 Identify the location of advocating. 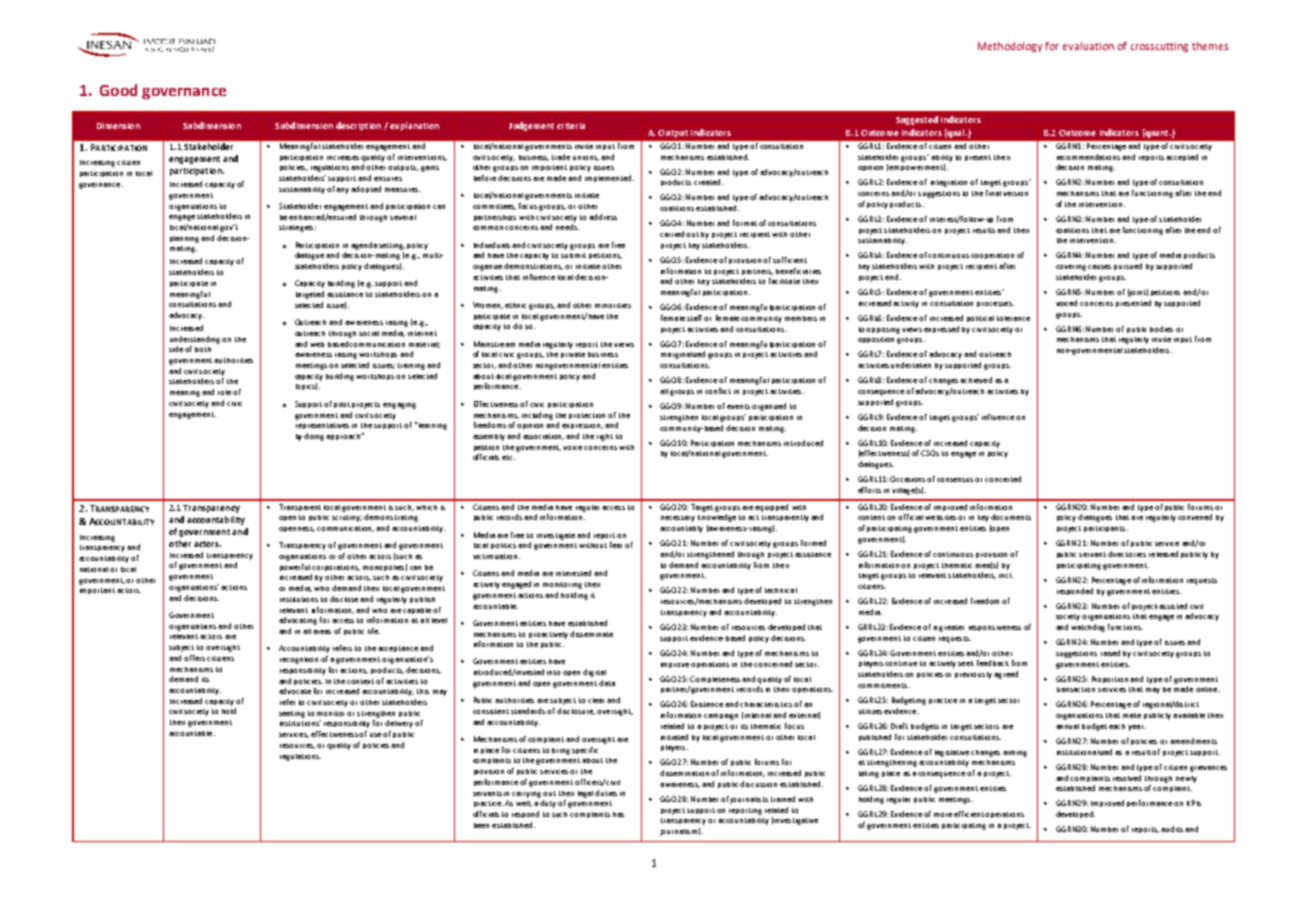
(298, 621).
